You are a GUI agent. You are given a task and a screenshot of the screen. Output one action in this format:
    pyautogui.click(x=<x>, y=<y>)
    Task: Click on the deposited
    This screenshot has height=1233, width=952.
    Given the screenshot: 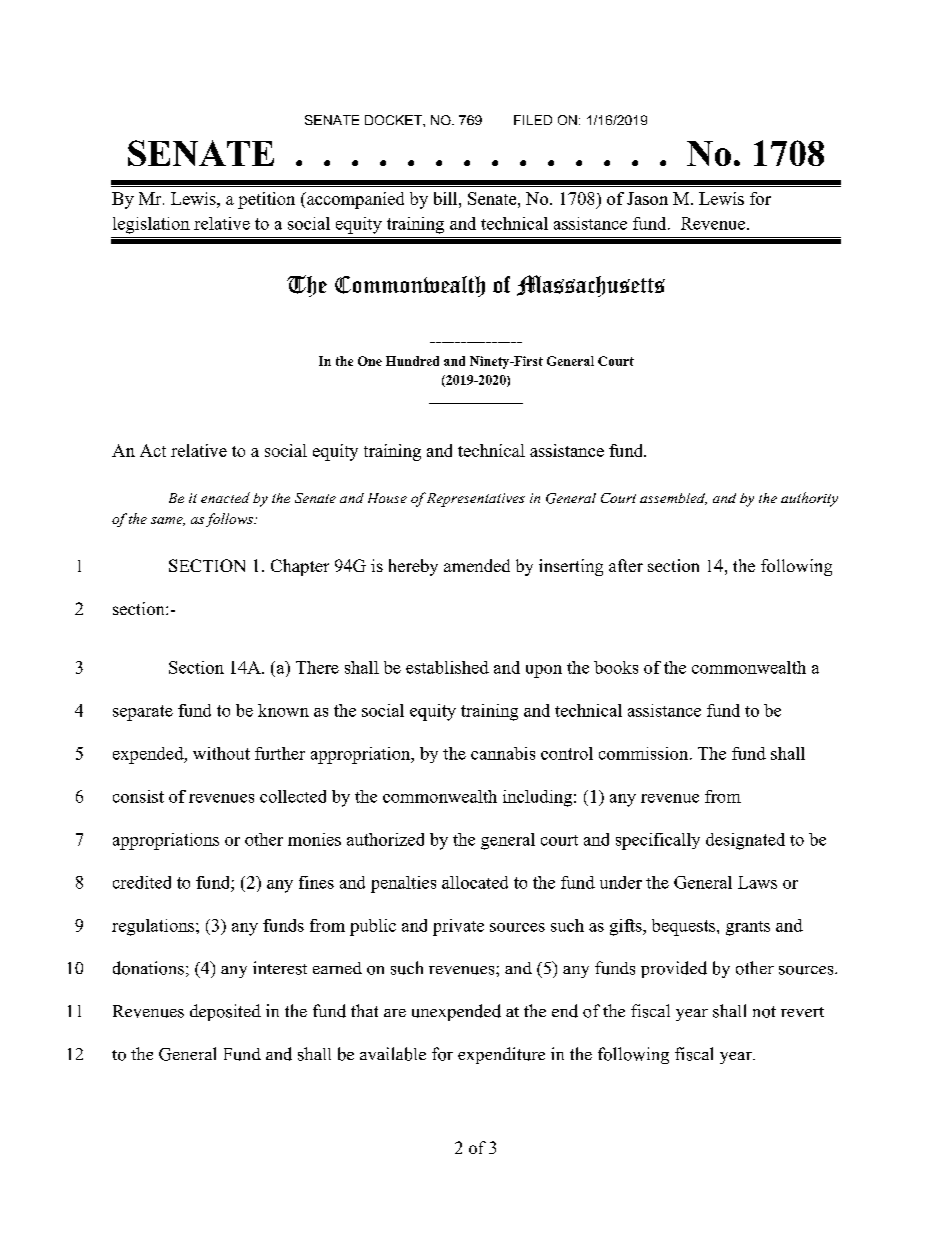 What is the action you would take?
    pyautogui.click(x=225, y=1012)
